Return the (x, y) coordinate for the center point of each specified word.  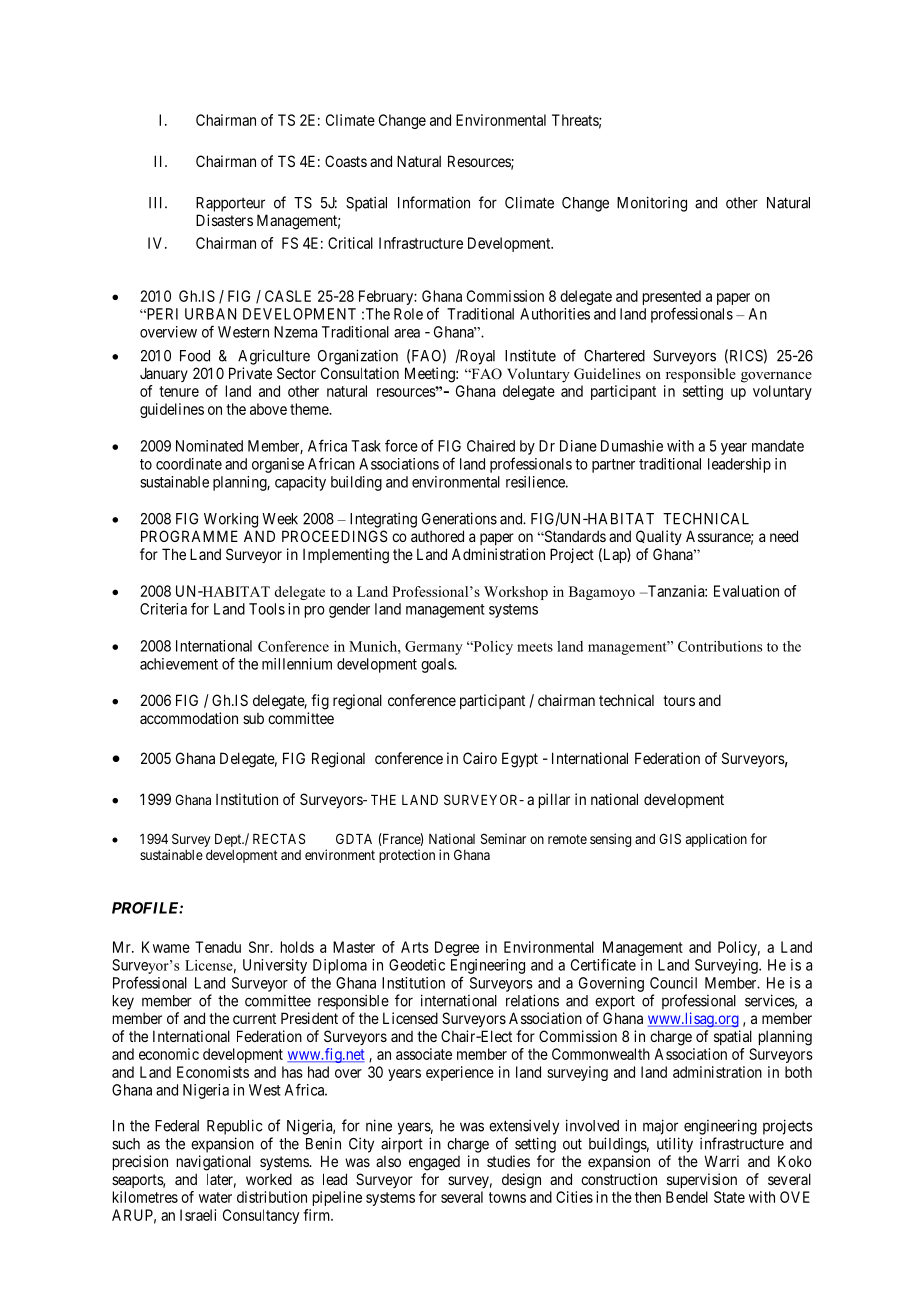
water (215, 1197)
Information (434, 202)
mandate (778, 446)
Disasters (224, 220)
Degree (457, 948)
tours (679, 700)
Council (673, 983)
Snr (260, 947)
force (401, 445)
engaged (434, 1163)
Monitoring (652, 204)
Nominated (209, 446)
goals (438, 665)
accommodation (189, 718)
